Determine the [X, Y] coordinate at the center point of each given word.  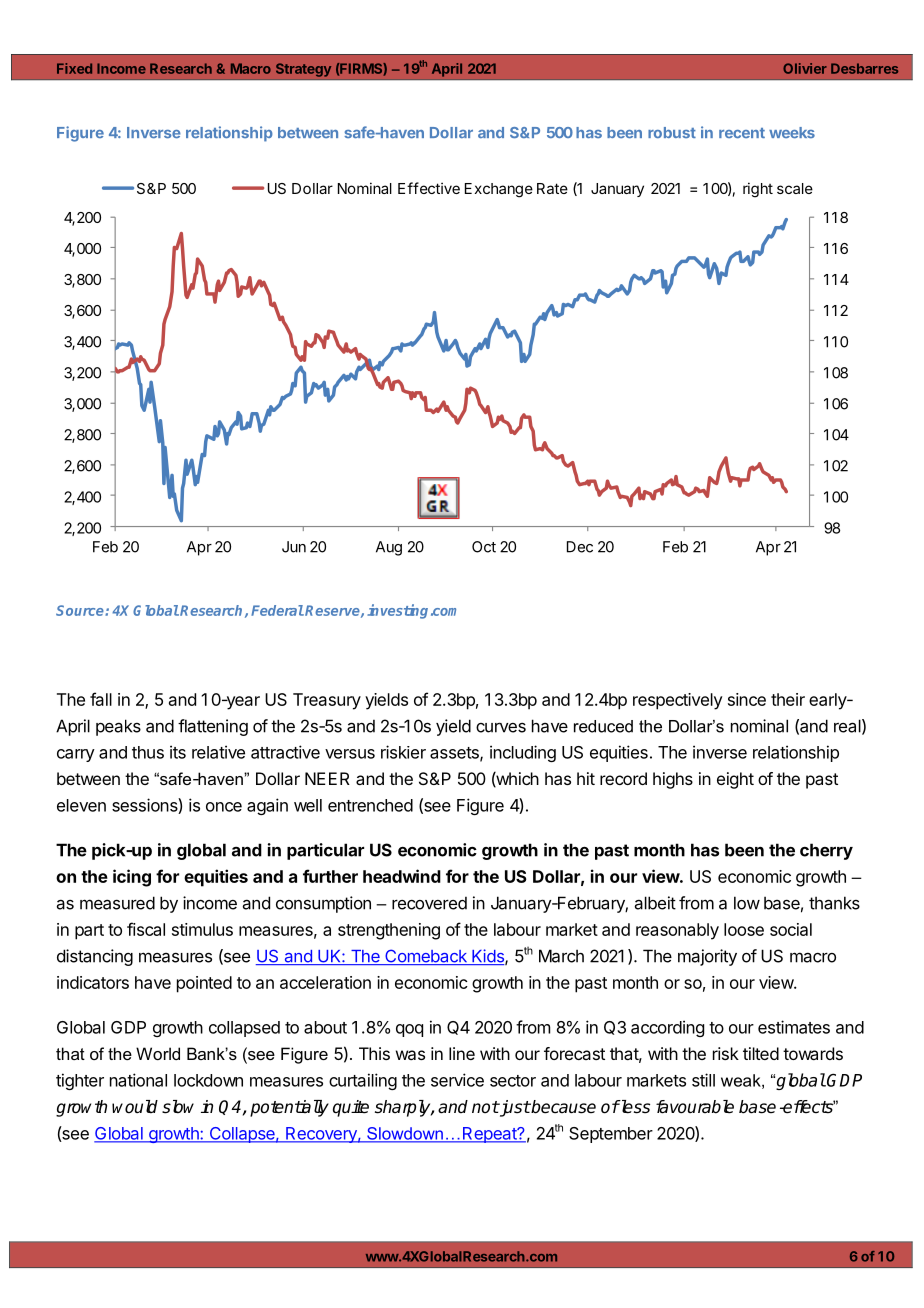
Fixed [74, 68]
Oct [484, 547]
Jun [294, 547]
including [523, 753]
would [135, 1107]
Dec [580, 547]
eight [735, 780]
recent [742, 133]
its [178, 752]
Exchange [499, 190]
